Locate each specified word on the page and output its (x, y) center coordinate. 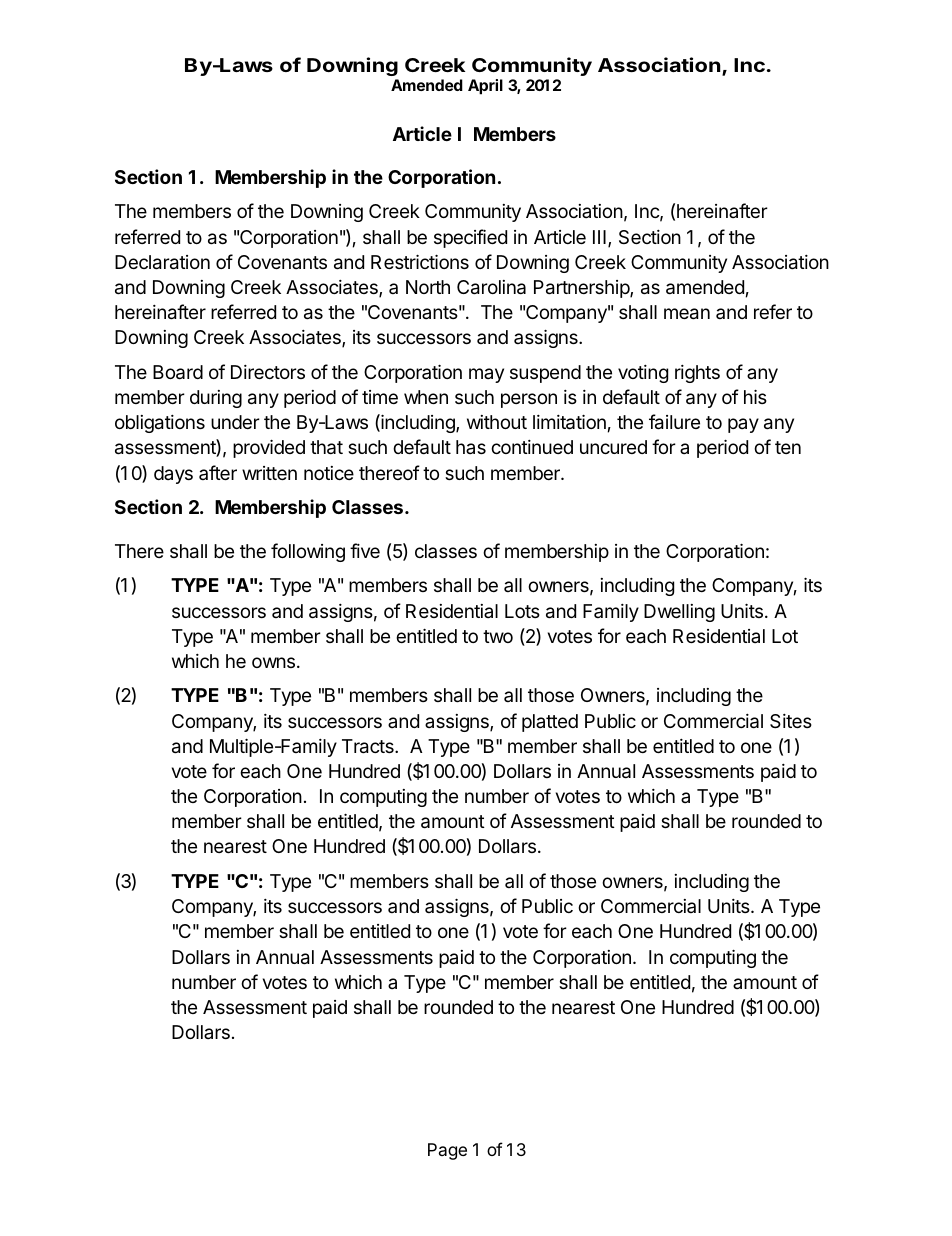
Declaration (162, 262)
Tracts (369, 746)
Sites (791, 721)
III (599, 237)
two (498, 636)
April (485, 87)
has (471, 447)
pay (743, 425)
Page (447, 1151)
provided (269, 448)
